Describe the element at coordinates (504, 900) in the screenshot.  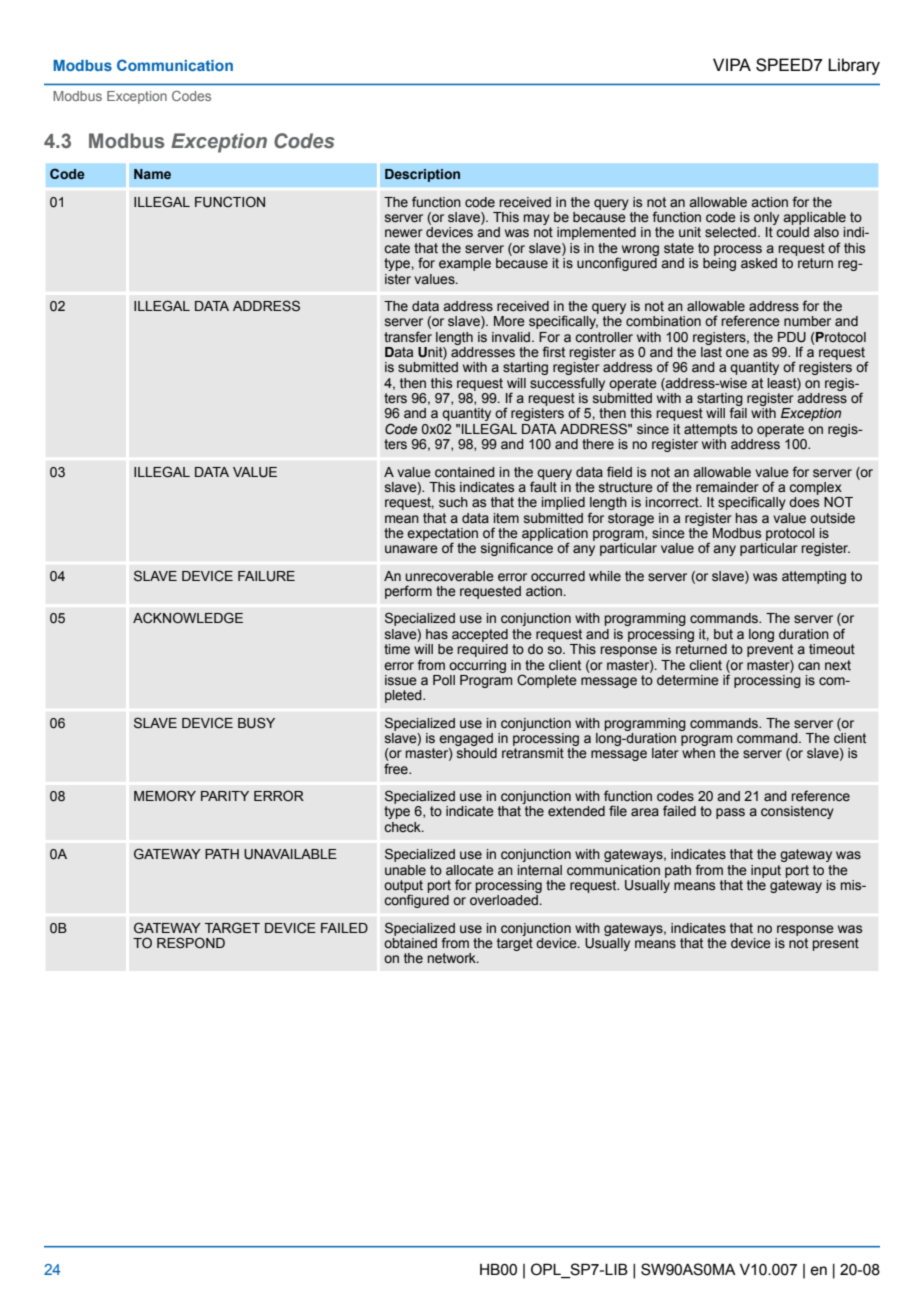
I see `overloaded` at that location.
